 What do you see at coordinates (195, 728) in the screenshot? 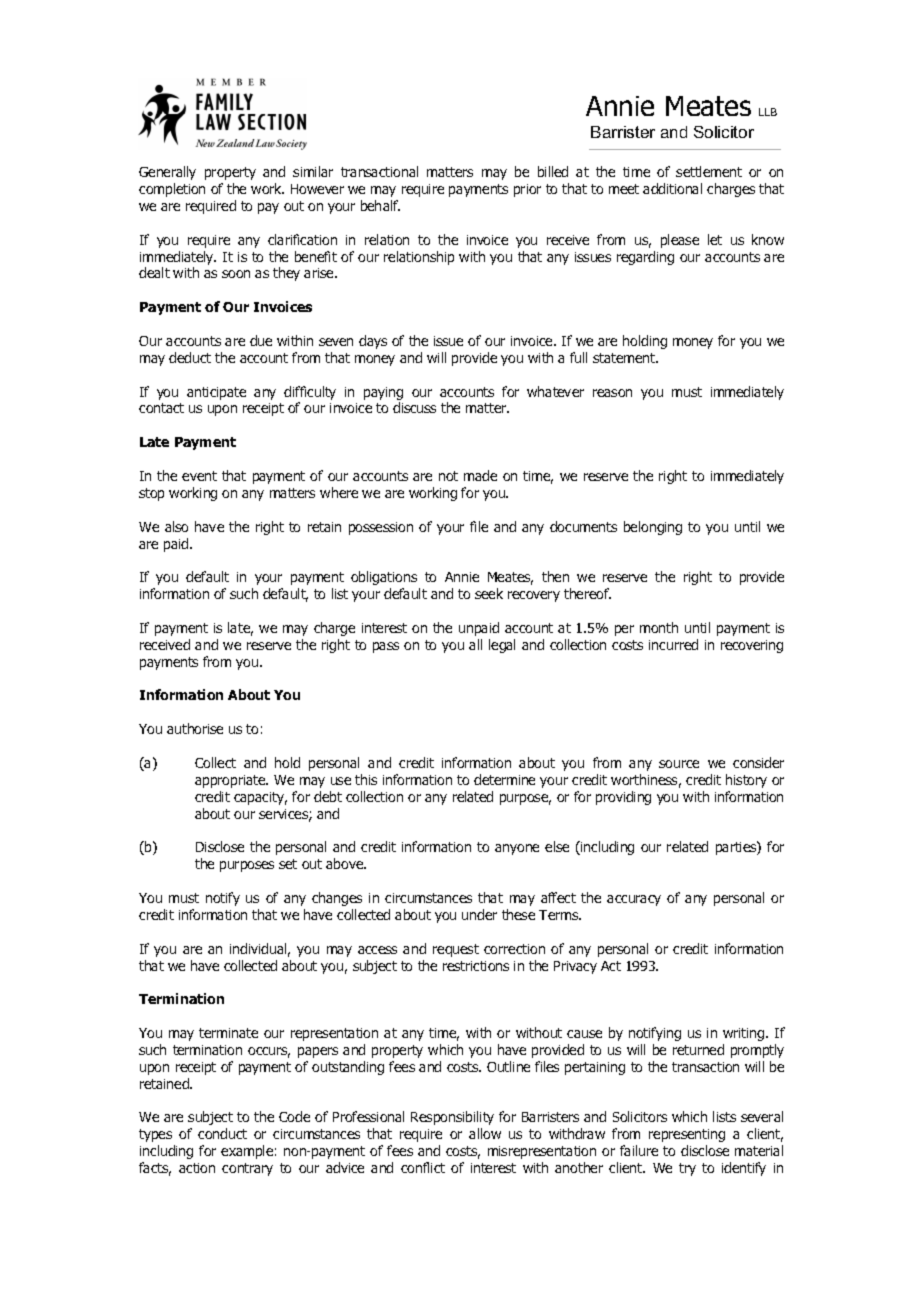
I see `authorise` at bounding box center [195, 728].
